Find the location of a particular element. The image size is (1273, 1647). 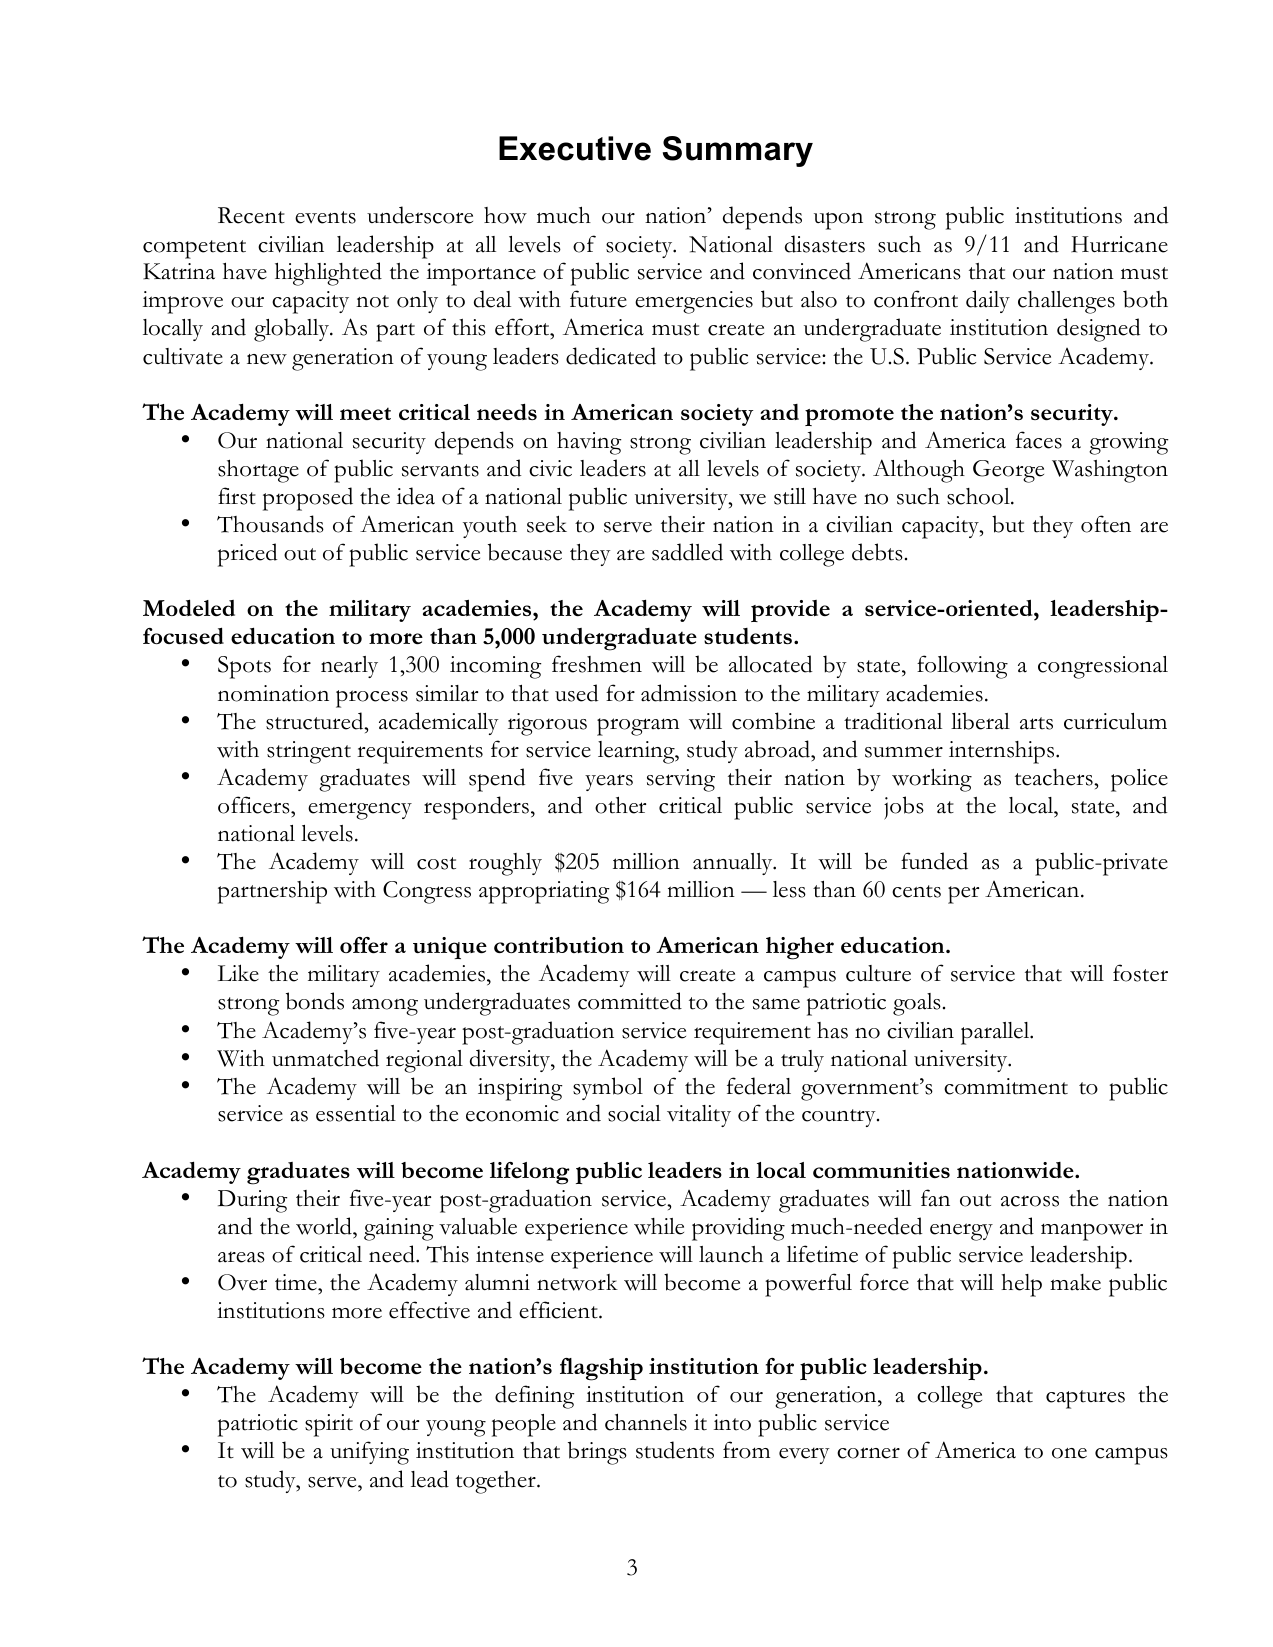

saddled is located at coordinates (687, 552).
